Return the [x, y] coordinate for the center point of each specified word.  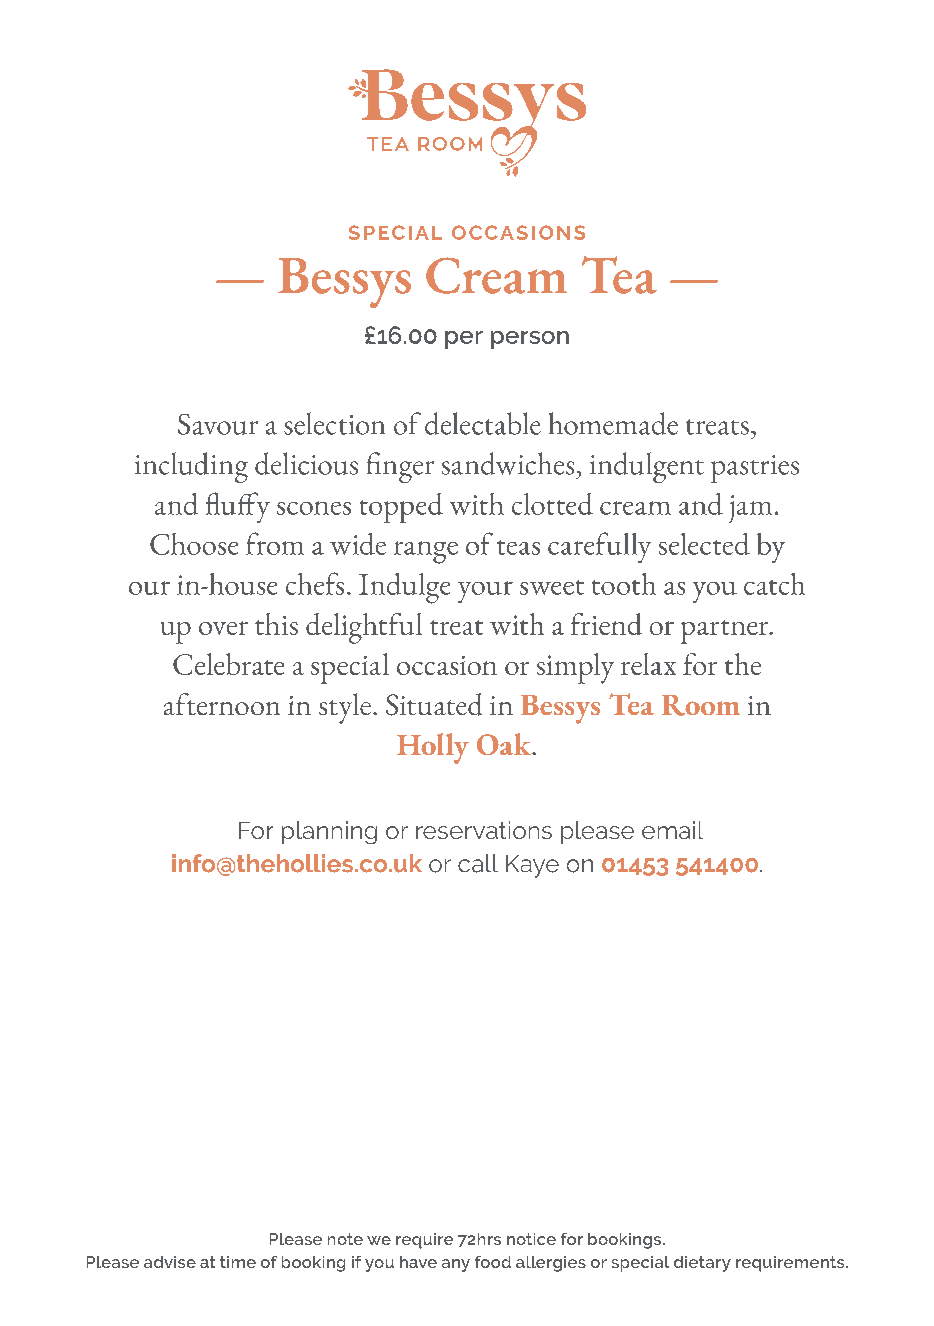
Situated [434, 704]
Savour [218, 424]
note [345, 1239]
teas [518, 547]
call [478, 863]
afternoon [222, 704]
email [672, 830]
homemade [613, 423]
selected [704, 544]
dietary [702, 1264]
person [530, 340]
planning [329, 832]
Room [701, 705]
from [275, 543]
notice [531, 1239]
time [238, 1262]
